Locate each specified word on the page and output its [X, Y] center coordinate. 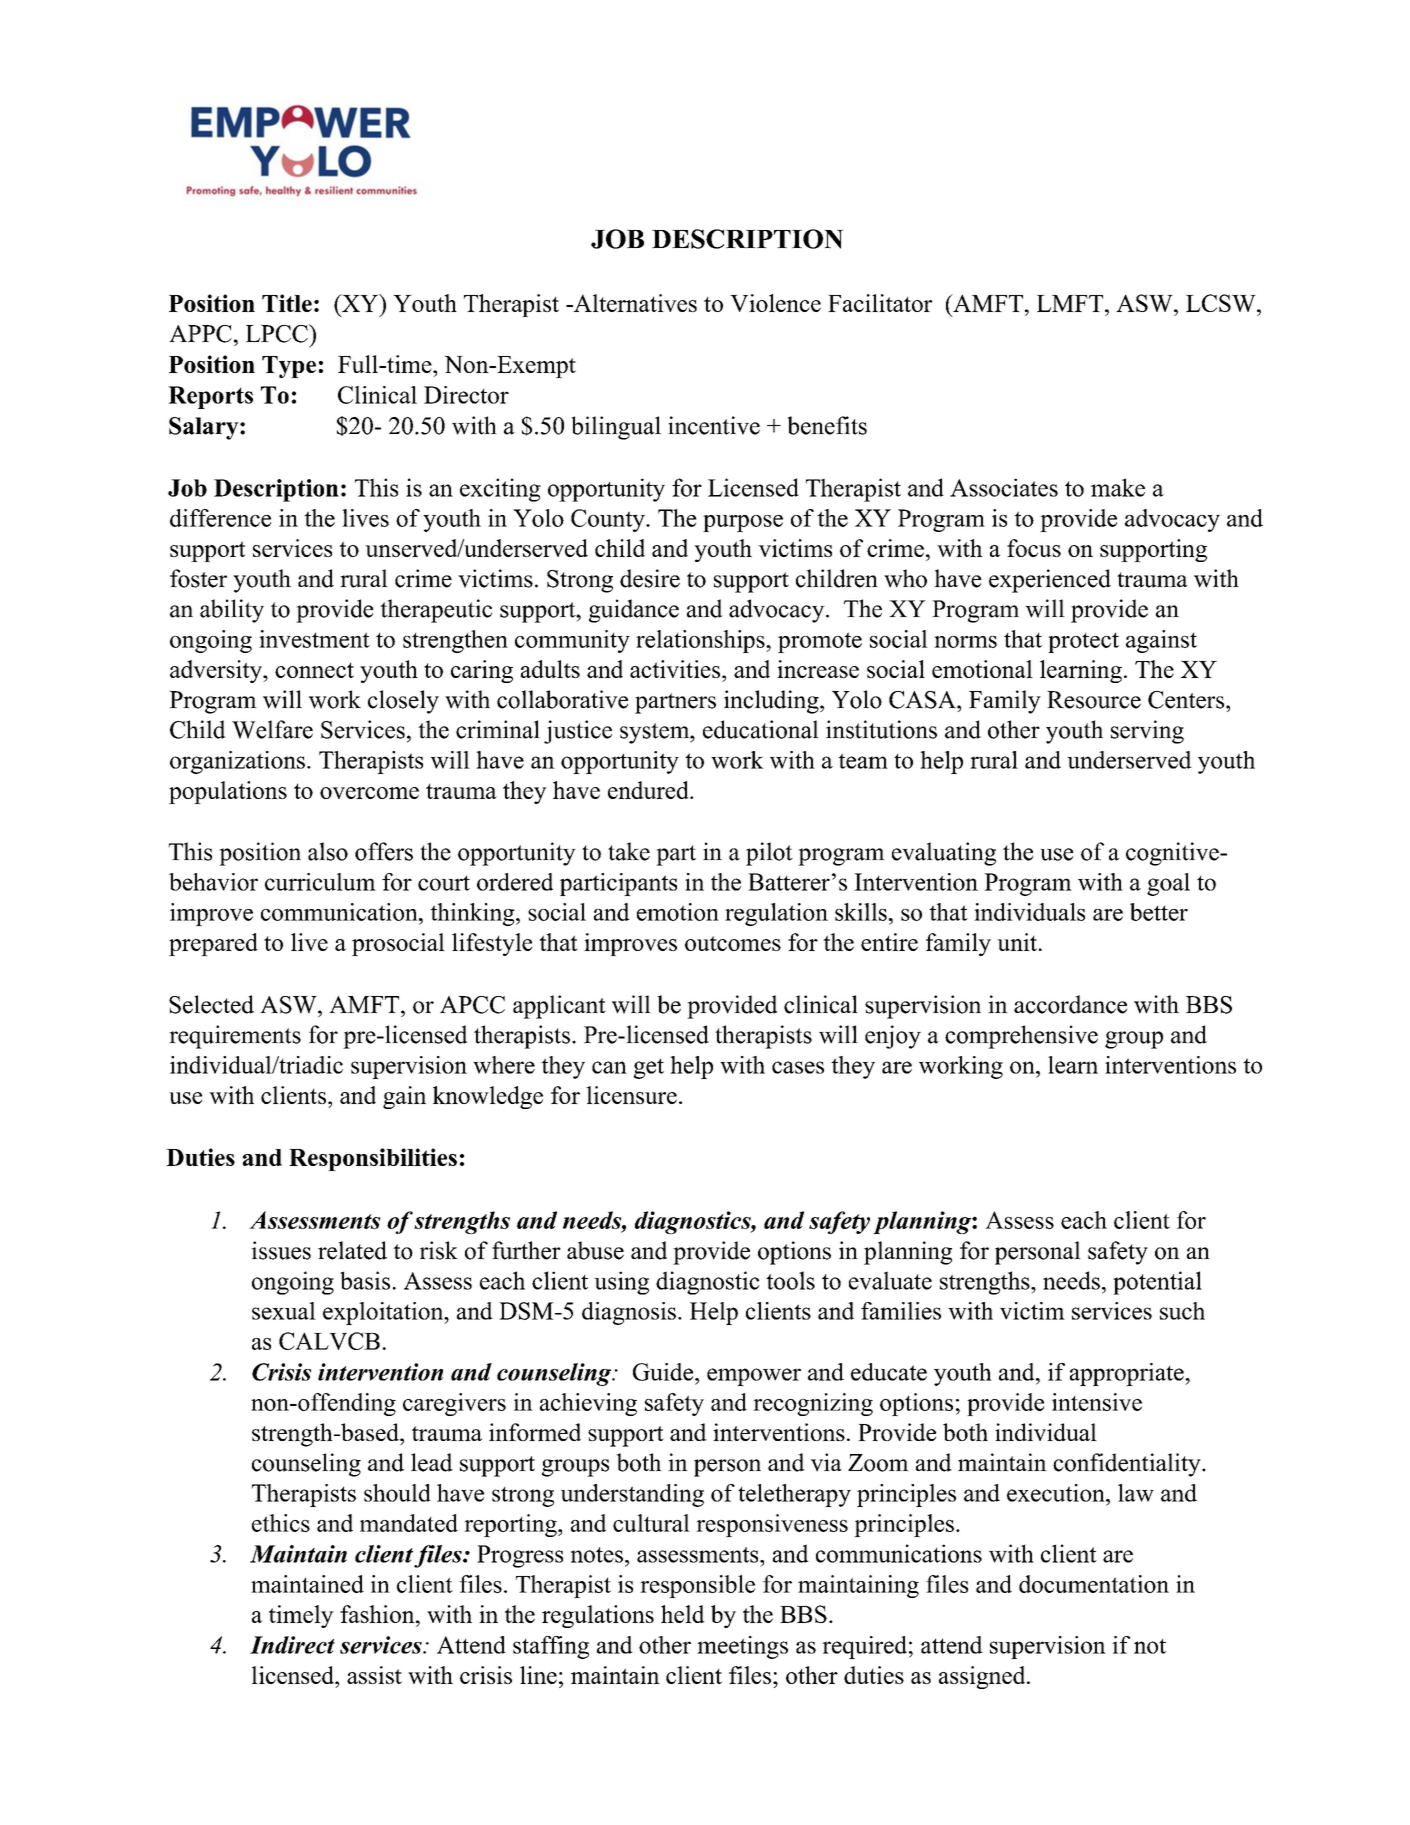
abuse [595, 1250]
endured [649, 790]
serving [1147, 732]
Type [289, 367]
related [352, 1250]
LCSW [1222, 303]
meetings [742, 1647]
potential [1157, 1283]
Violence [775, 303]
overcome [369, 793]
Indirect [292, 1645]
